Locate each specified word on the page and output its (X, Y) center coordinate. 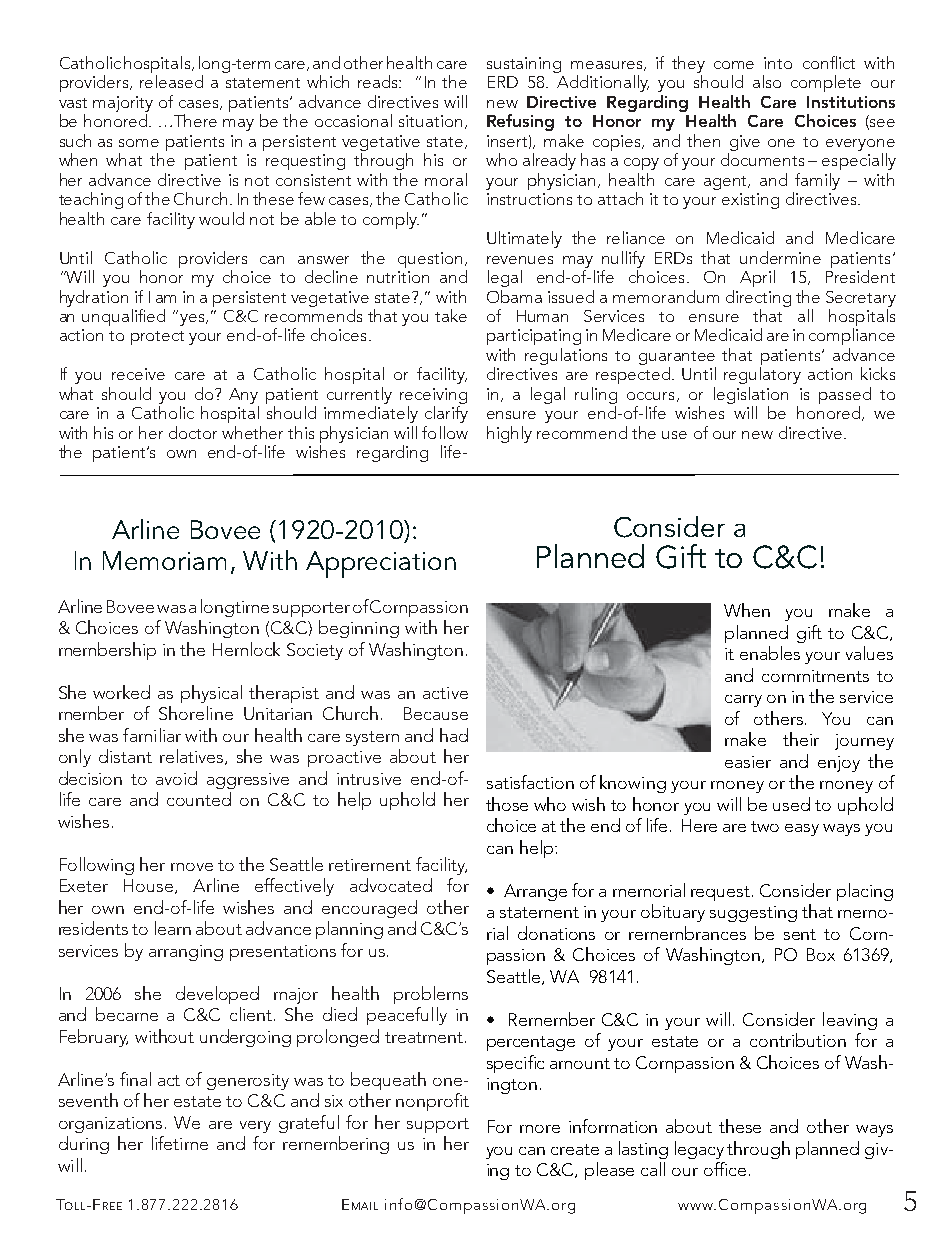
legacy (699, 1150)
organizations (110, 1125)
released (171, 81)
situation (430, 121)
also (767, 81)
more (540, 1129)
